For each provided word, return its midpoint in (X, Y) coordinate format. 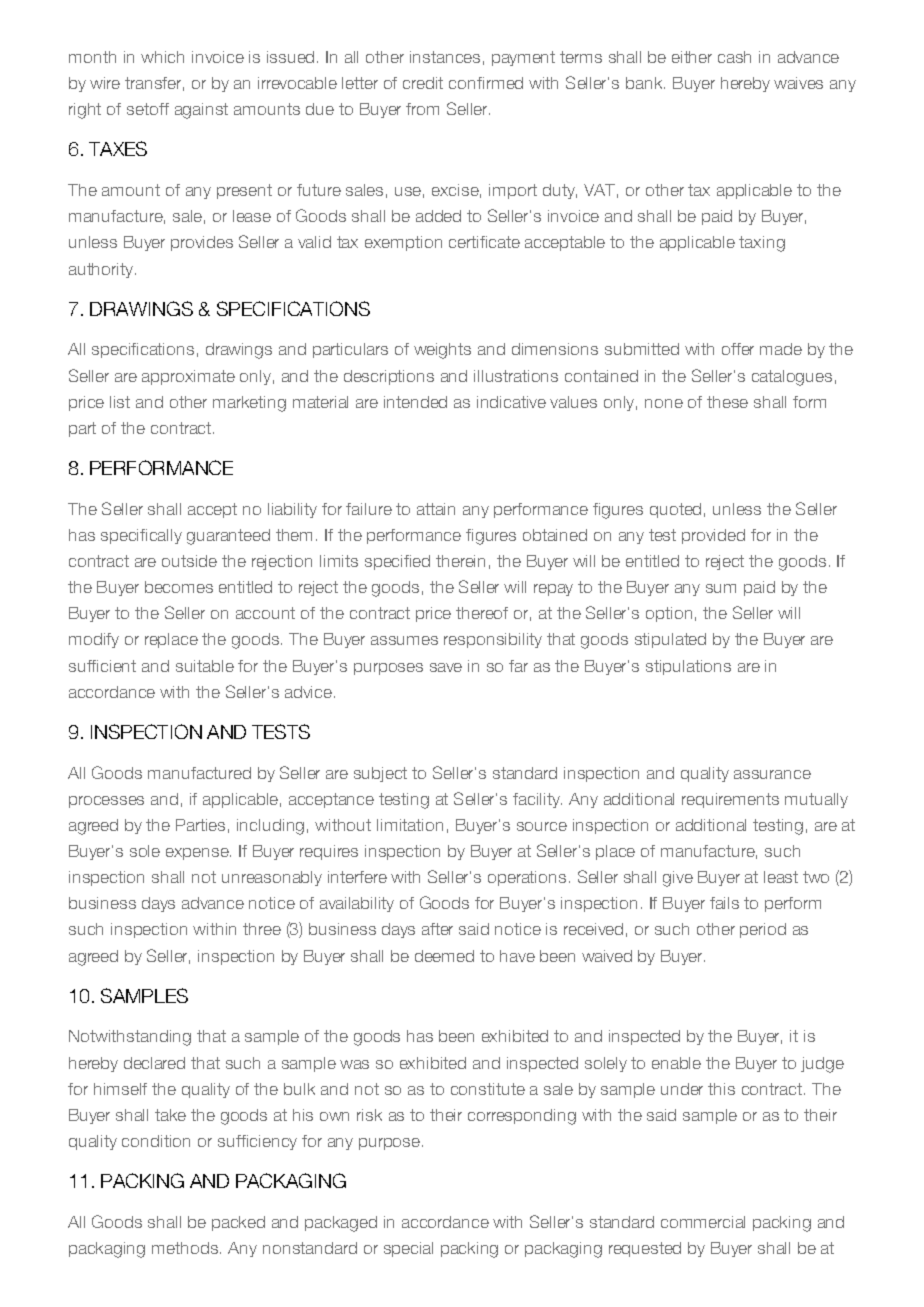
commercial (703, 1222)
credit (423, 83)
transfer (154, 84)
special (408, 1249)
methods (185, 1248)
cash (734, 57)
